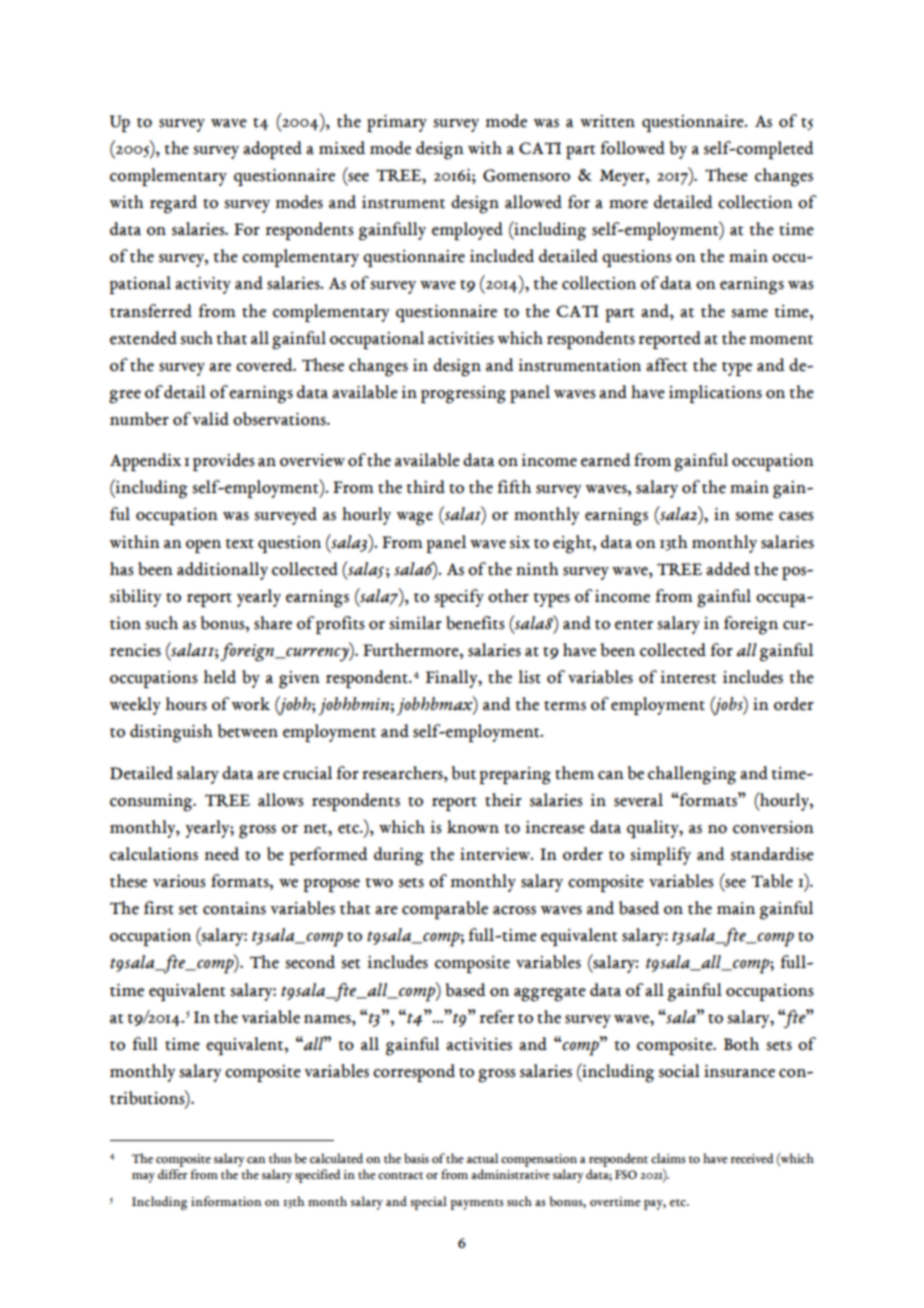 This image has width=924, height=1308. Describe the element at coordinates (773, 827) in the image. I see `conversion` at that location.
